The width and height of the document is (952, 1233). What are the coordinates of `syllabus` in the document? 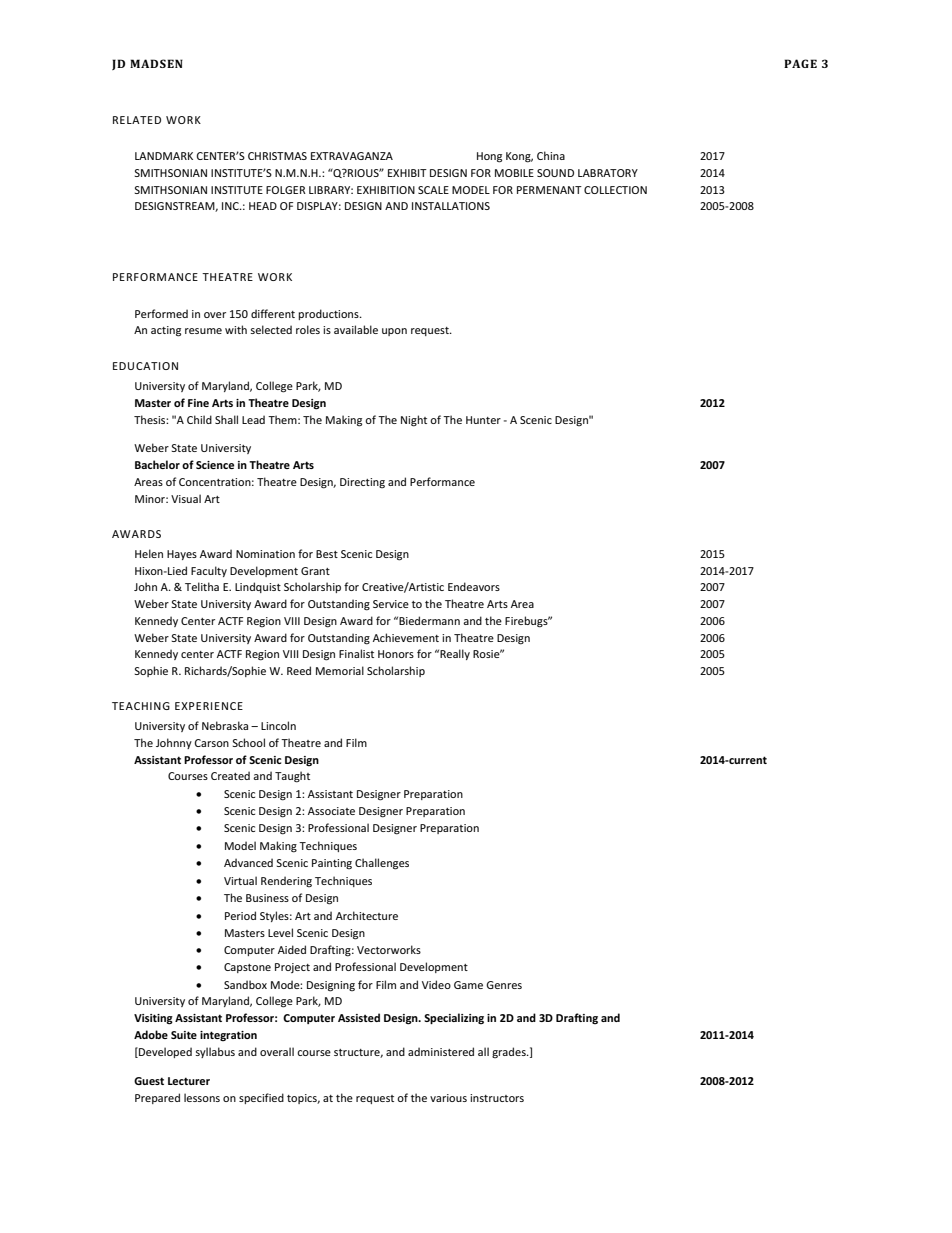 It's located at (215, 1052).
